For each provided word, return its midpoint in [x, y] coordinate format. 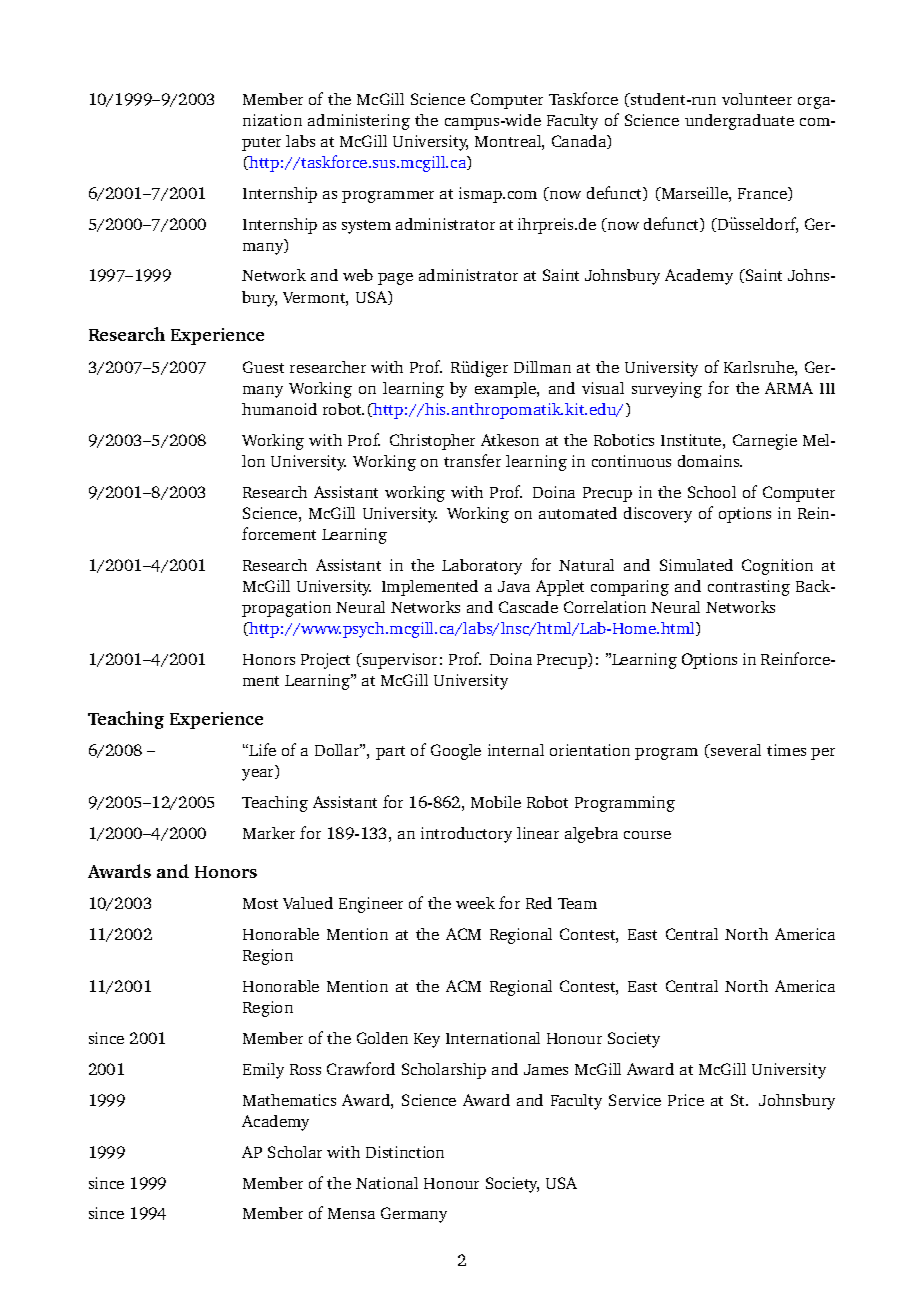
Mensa [351, 1213]
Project [325, 661]
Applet [560, 588]
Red [539, 903]
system [366, 227]
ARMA [789, 388]
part [390, 753]
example [506, 390]
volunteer [757, 99]
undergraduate [739, 122]
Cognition [777, 567]
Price [686, 1100]
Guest [263, 367]
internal [516, 750]
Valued [308, 903]
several [735, 750]
